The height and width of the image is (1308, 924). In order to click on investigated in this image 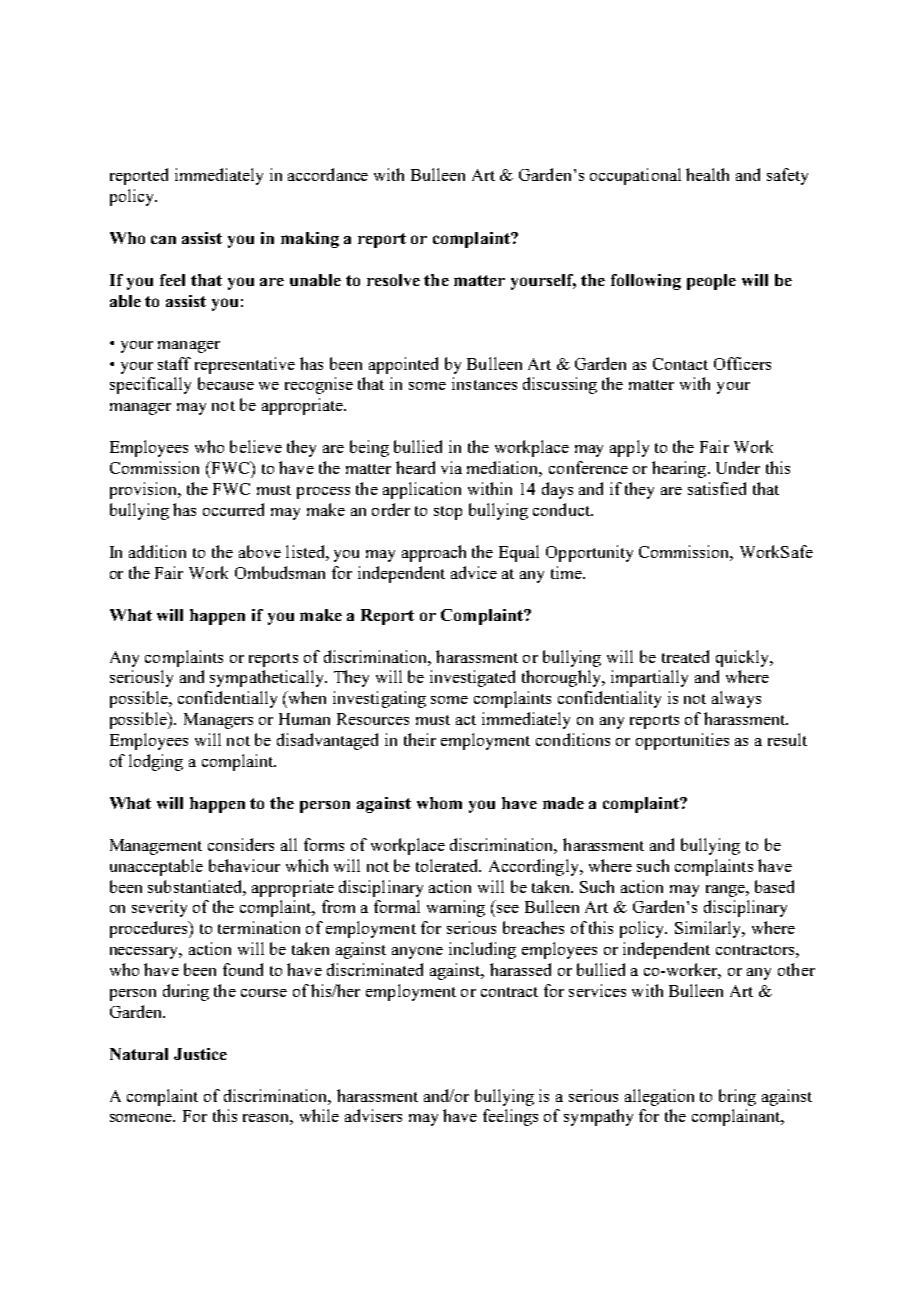, I will do `click(472, 678)`.
